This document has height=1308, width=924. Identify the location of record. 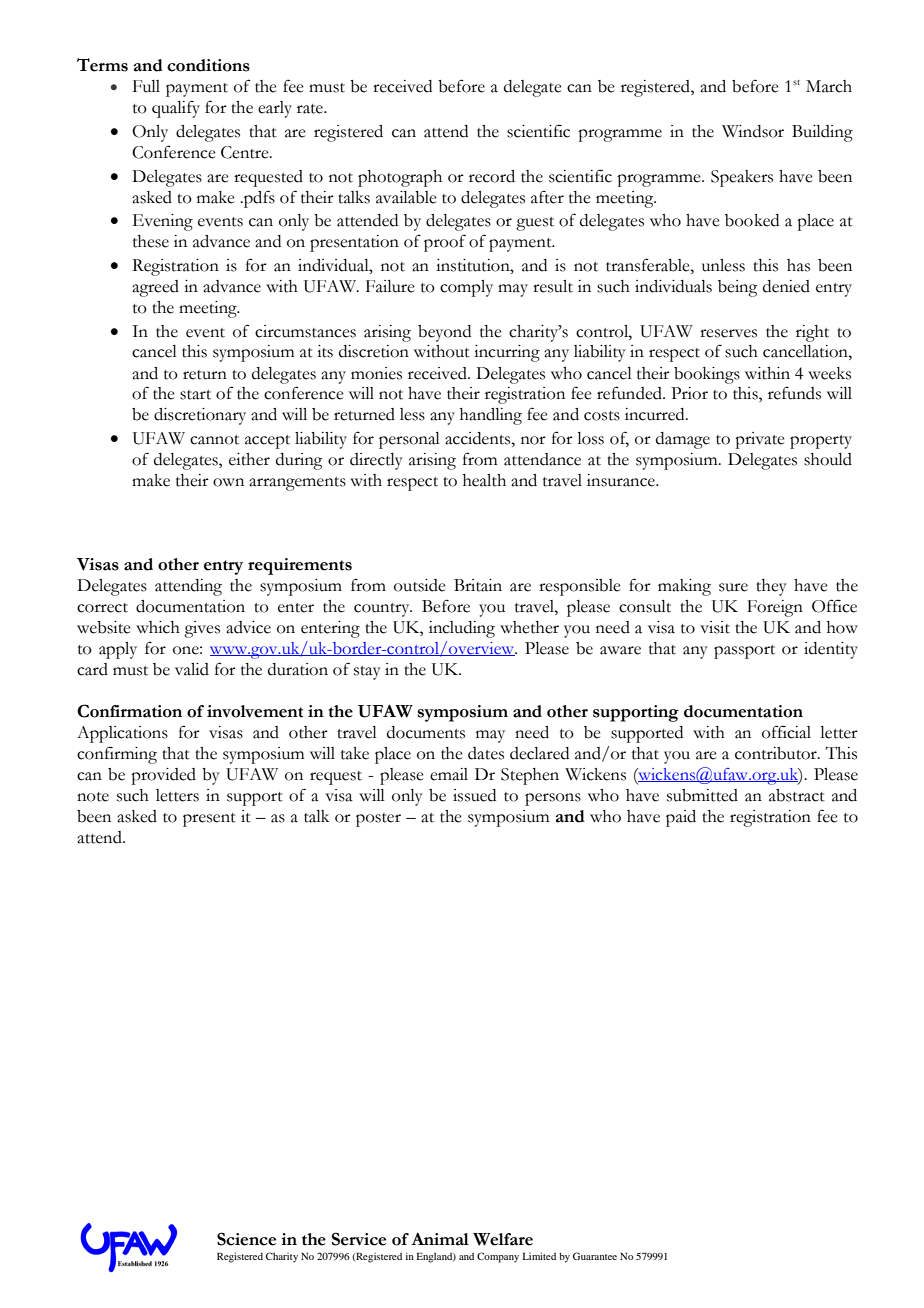
(492, 176).
